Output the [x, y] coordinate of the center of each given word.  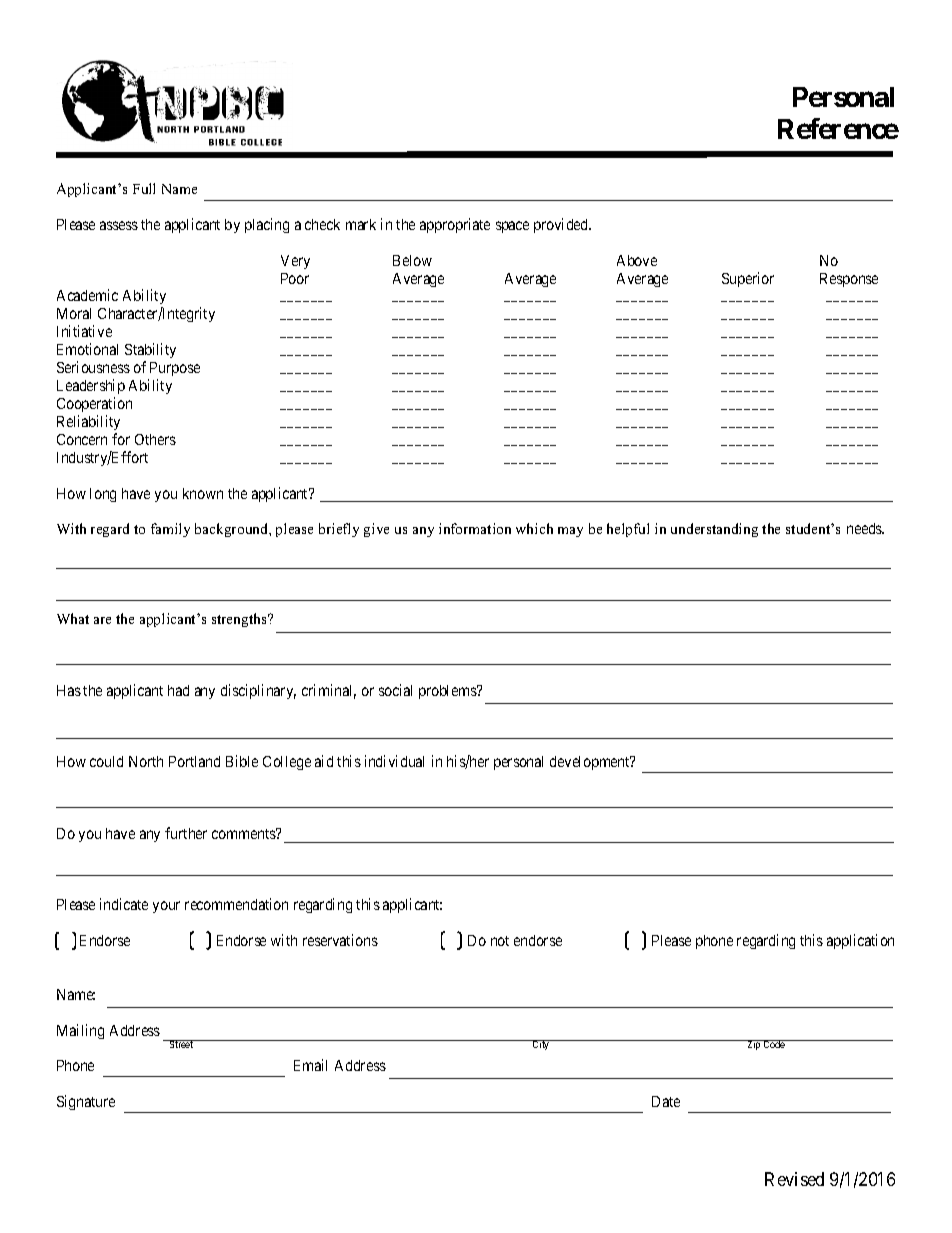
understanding [714, 530]
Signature [86, 1102]
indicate [124, 904]
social [395, 690]
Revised [794, 1179]
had [178, 690]
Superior [748, 279]
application [860, 941]
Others [155, 439]
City [541, 1045]
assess [119, 225]
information [475, 528]
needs [865, 528]
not [500, 941]
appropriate [455, 225]
